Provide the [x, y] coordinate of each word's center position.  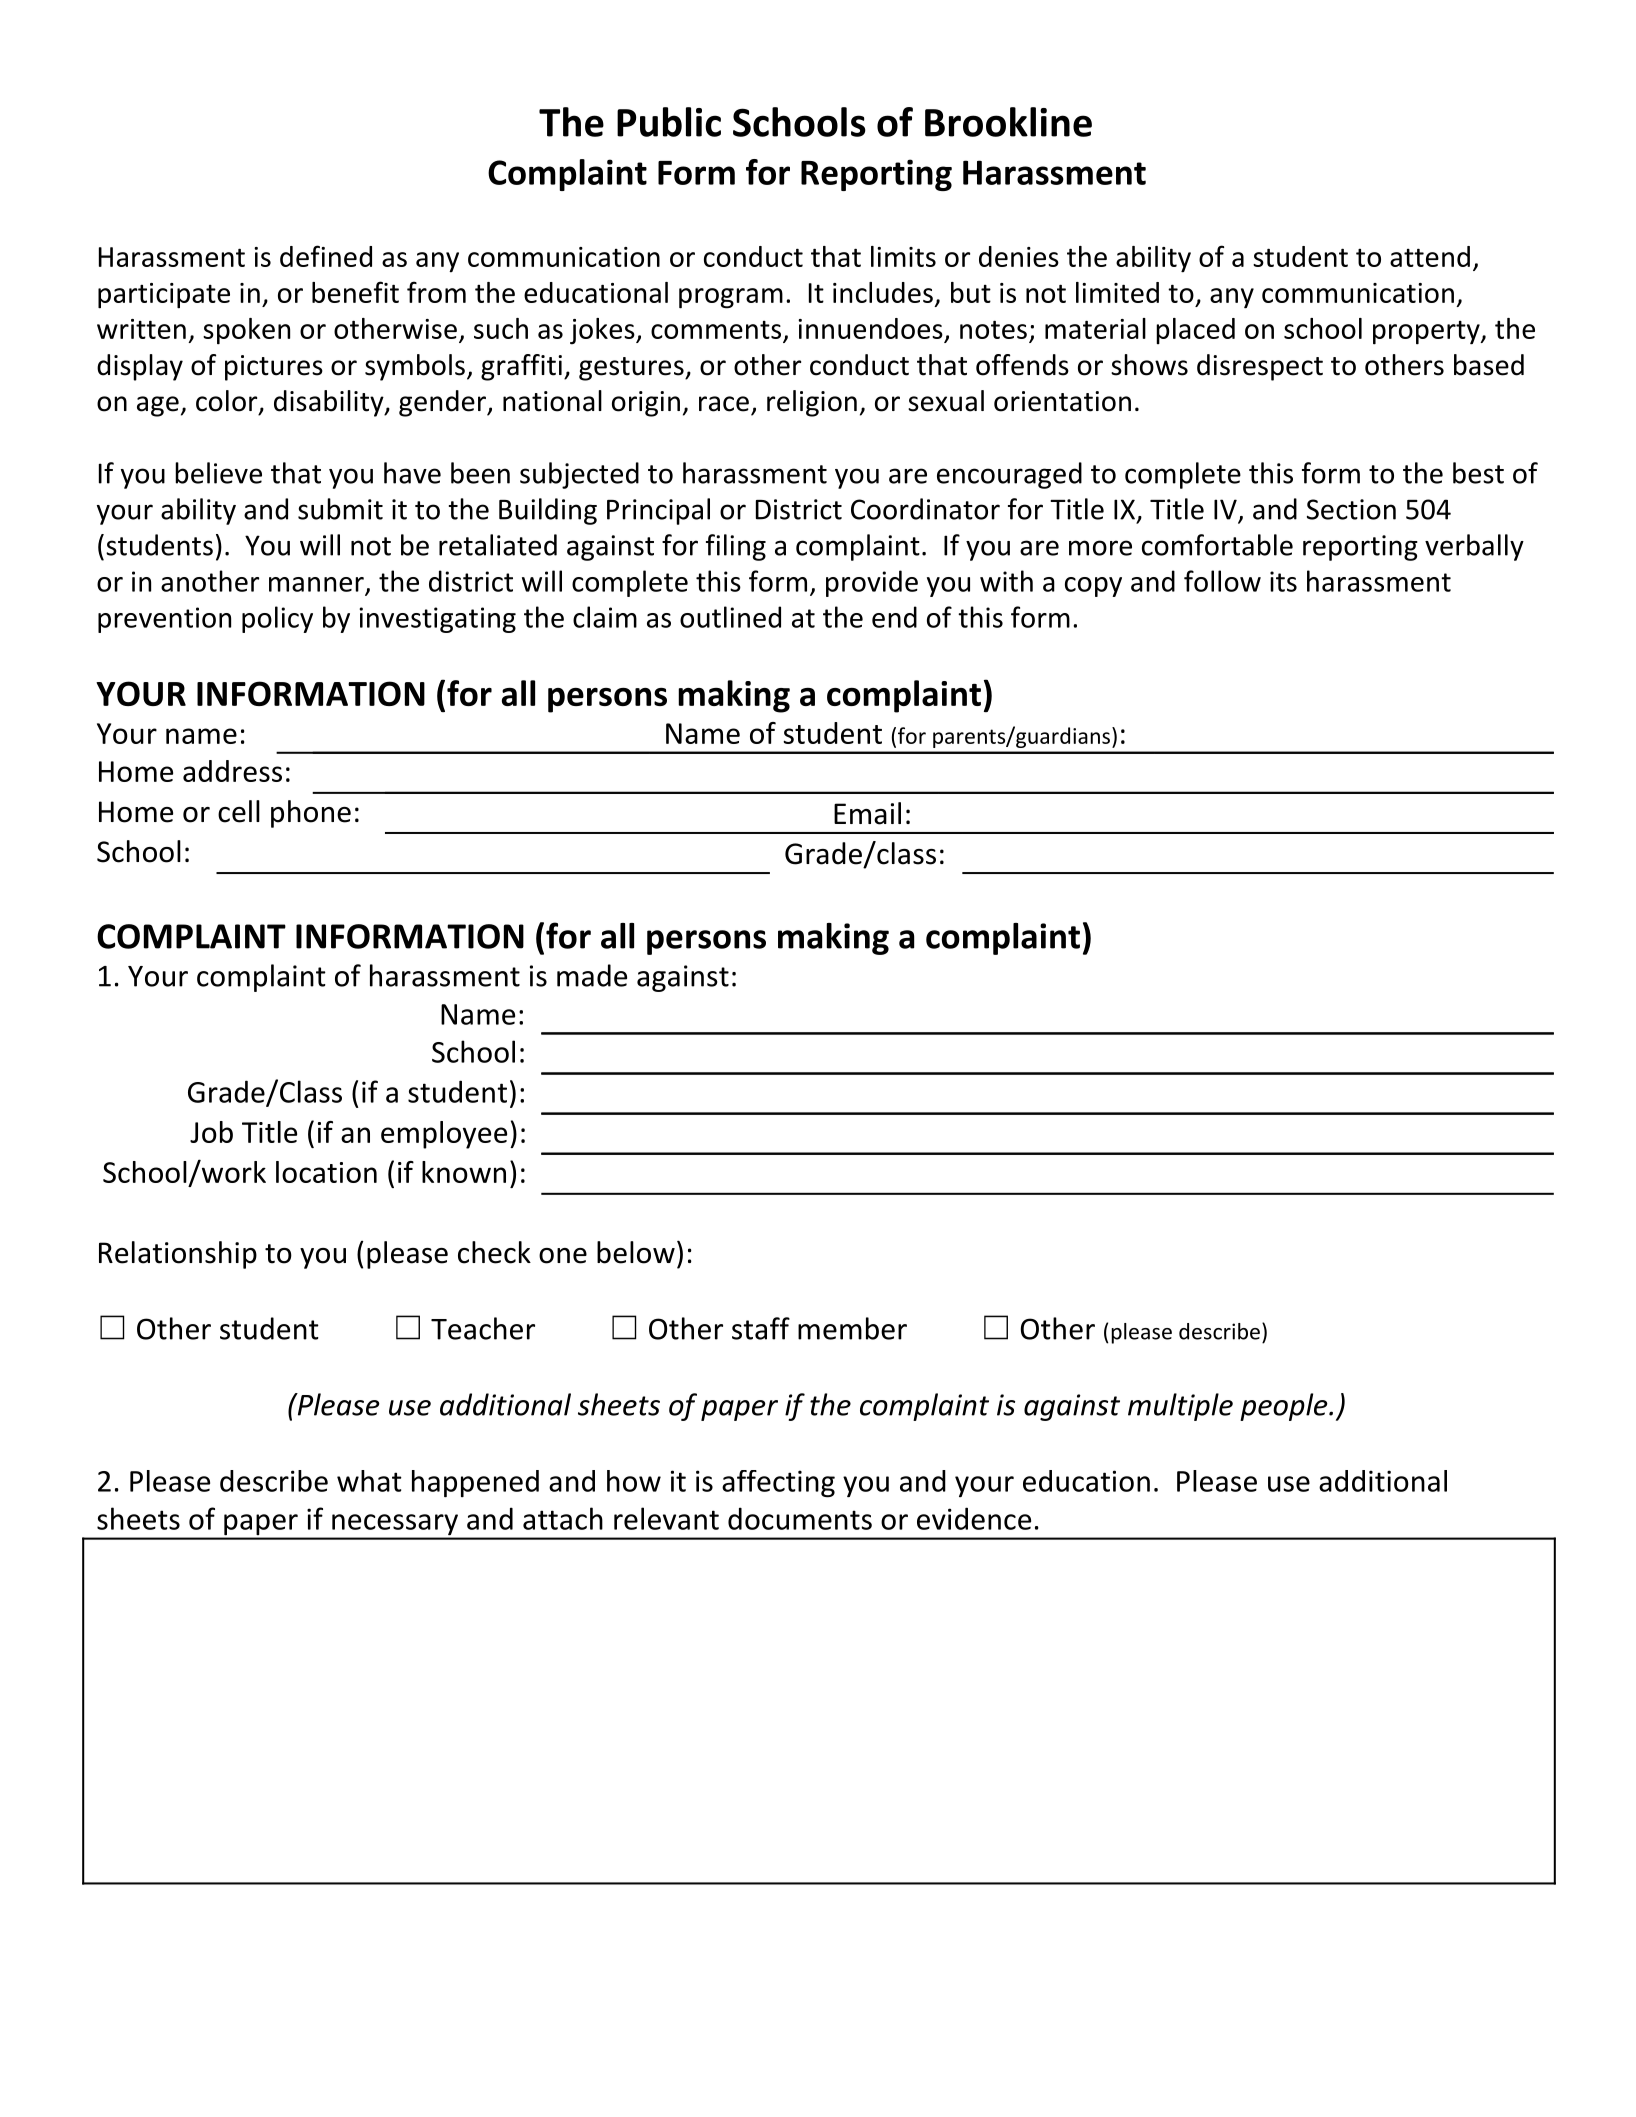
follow [1222, 581]
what [369, 1481]
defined [326, 256]
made [592, 975]
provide [872, 583]
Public [669, 122]
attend [1430, 256]
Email [867, 813]
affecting [778, 1484]
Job [211, 1132]
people [1284, 1407]
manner [316, 584]
